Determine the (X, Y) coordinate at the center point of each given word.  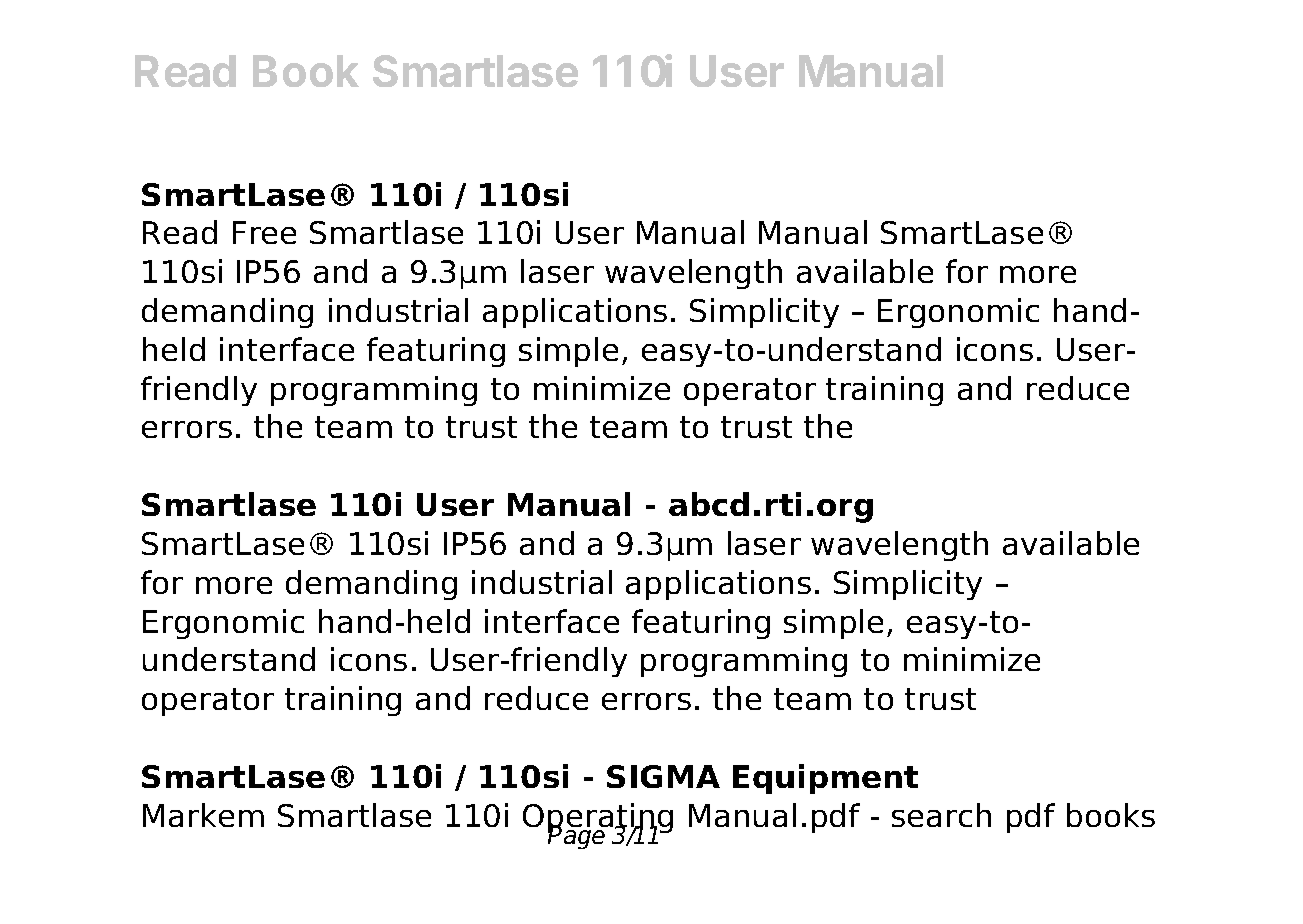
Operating (598, 819)
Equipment (825, 779)
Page (578, 836)
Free (264, 232)
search (941, 815)
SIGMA (663, 776)
